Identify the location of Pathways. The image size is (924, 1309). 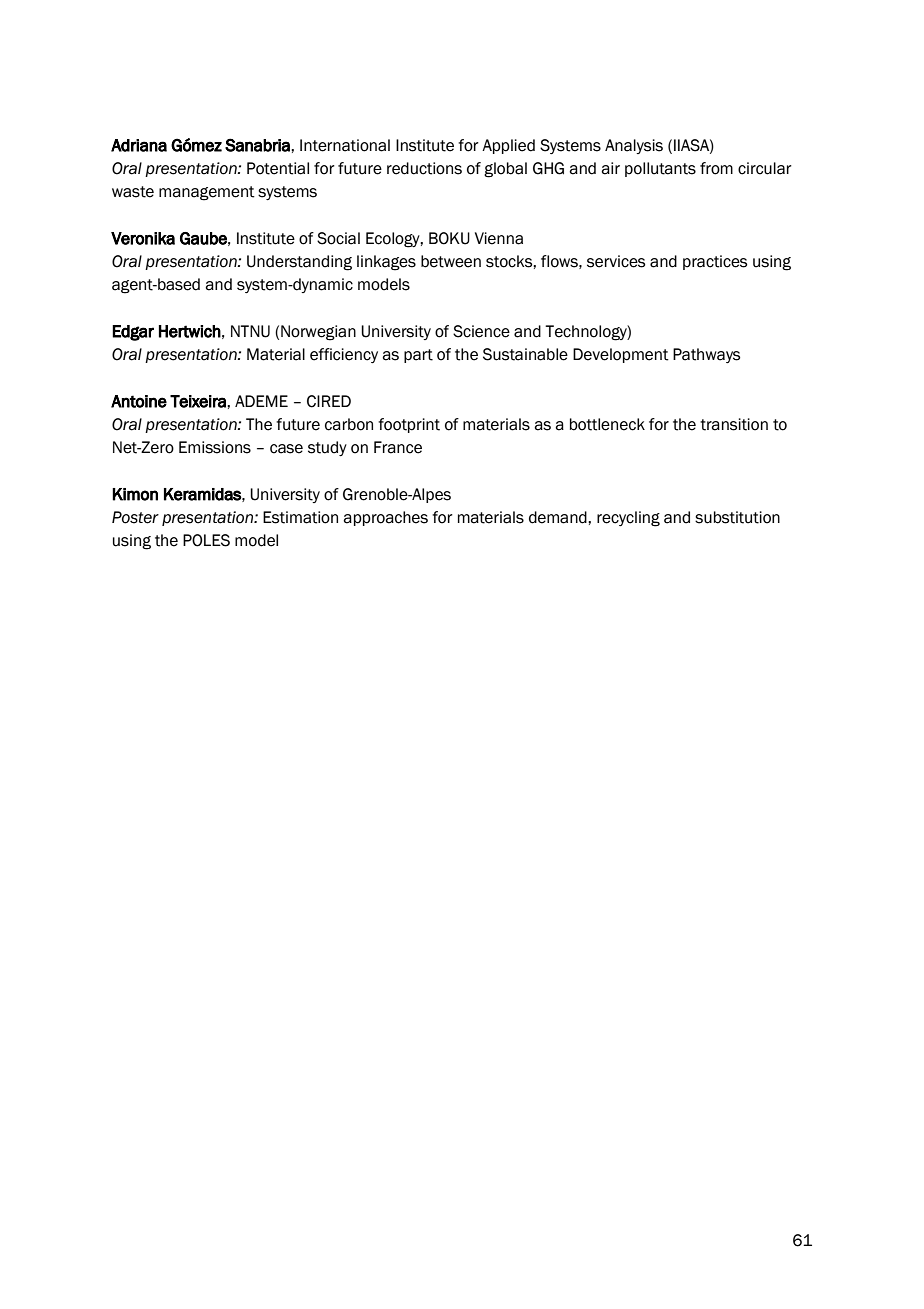
(706, 355).
